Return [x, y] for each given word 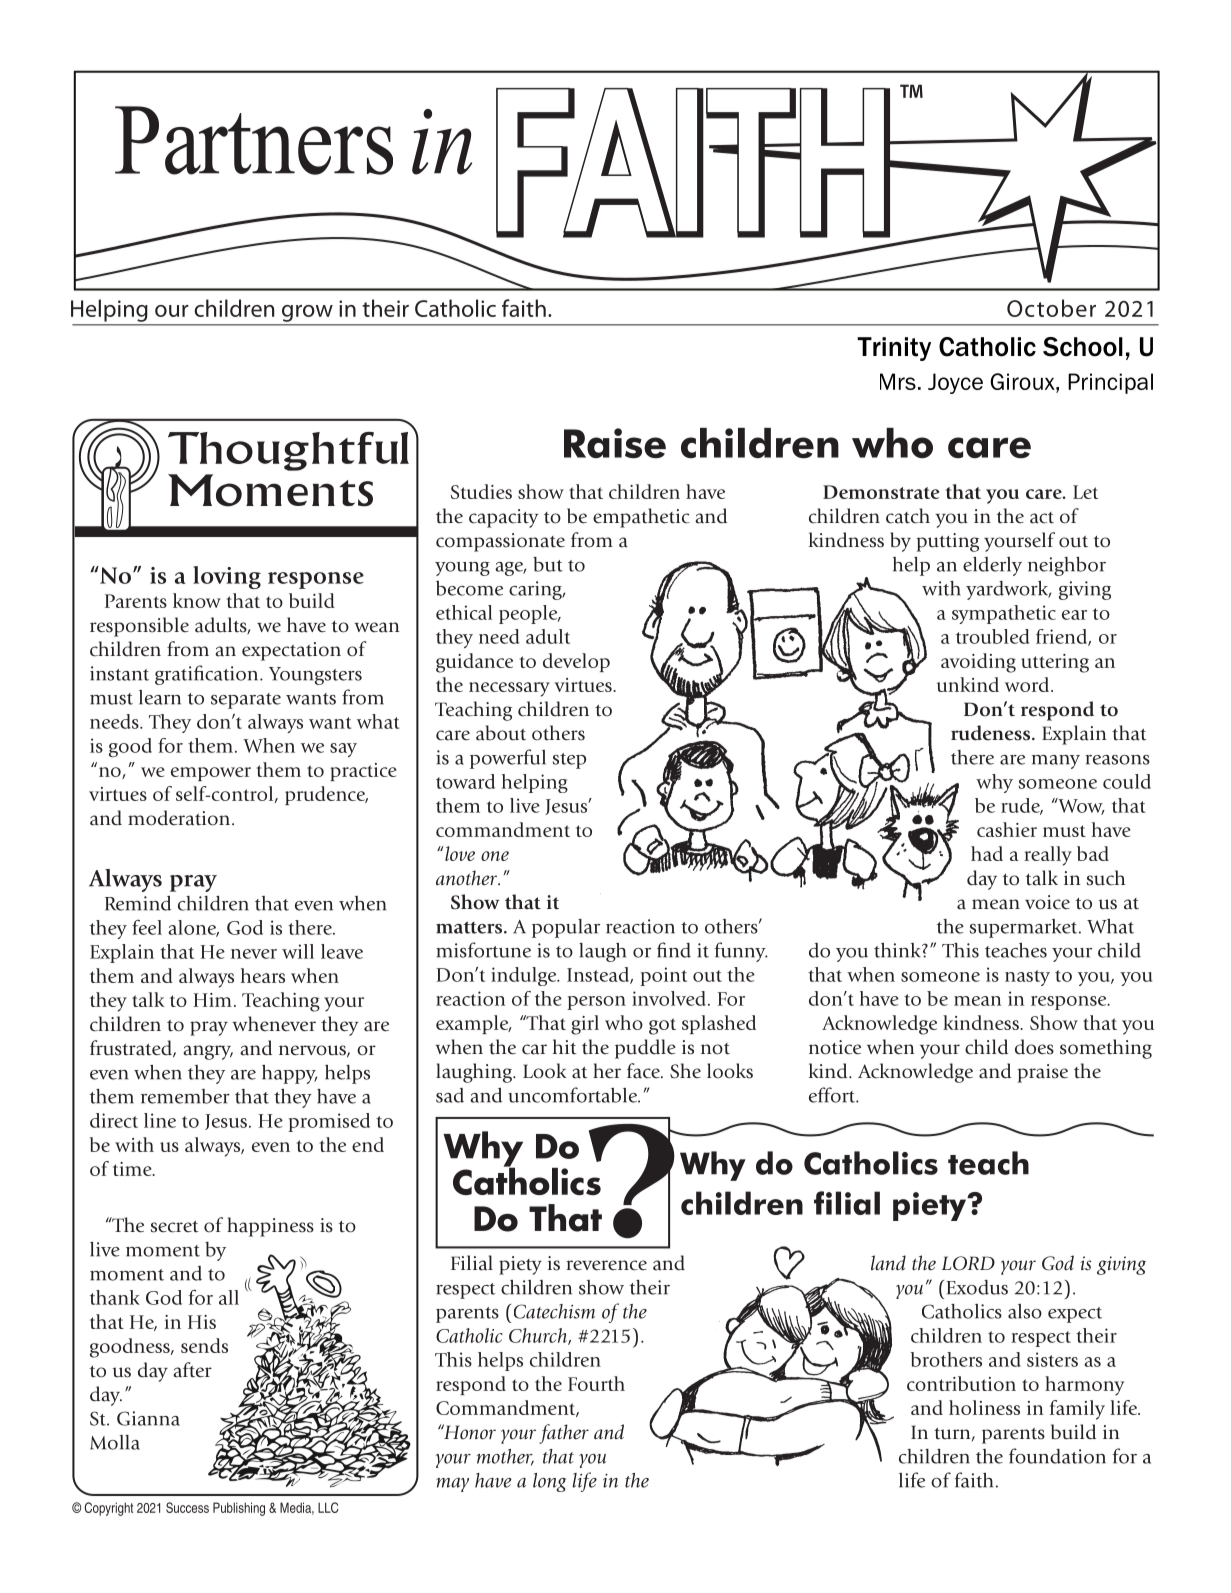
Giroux [1023, 381]
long [549, 1482]
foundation [1057, 1456]
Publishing [239, 1509]
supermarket [1025, 928]
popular [566, 928]
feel [147, 927]
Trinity [894, 349]
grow [307, 313]
